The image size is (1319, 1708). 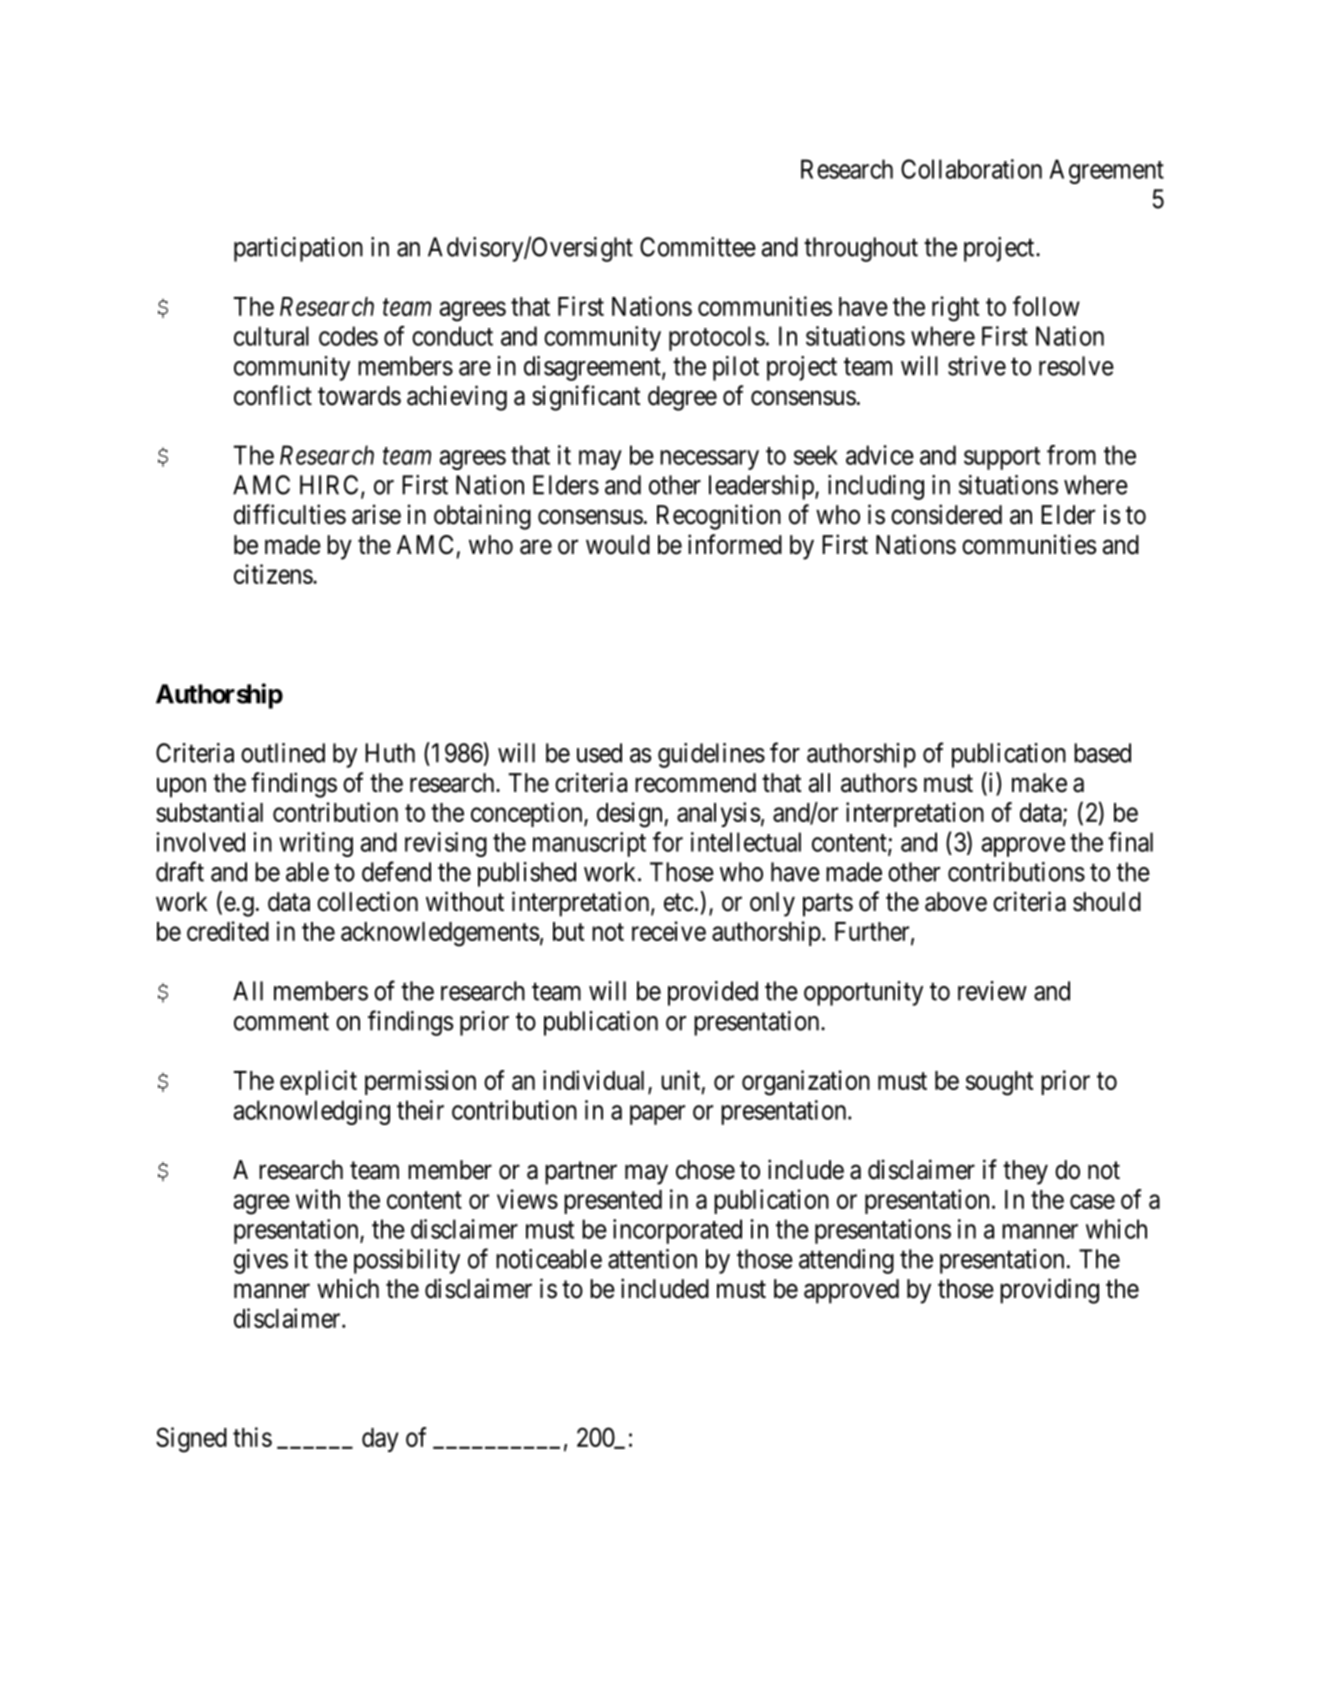 I want to click on make, so click(x=1039, y=783).
